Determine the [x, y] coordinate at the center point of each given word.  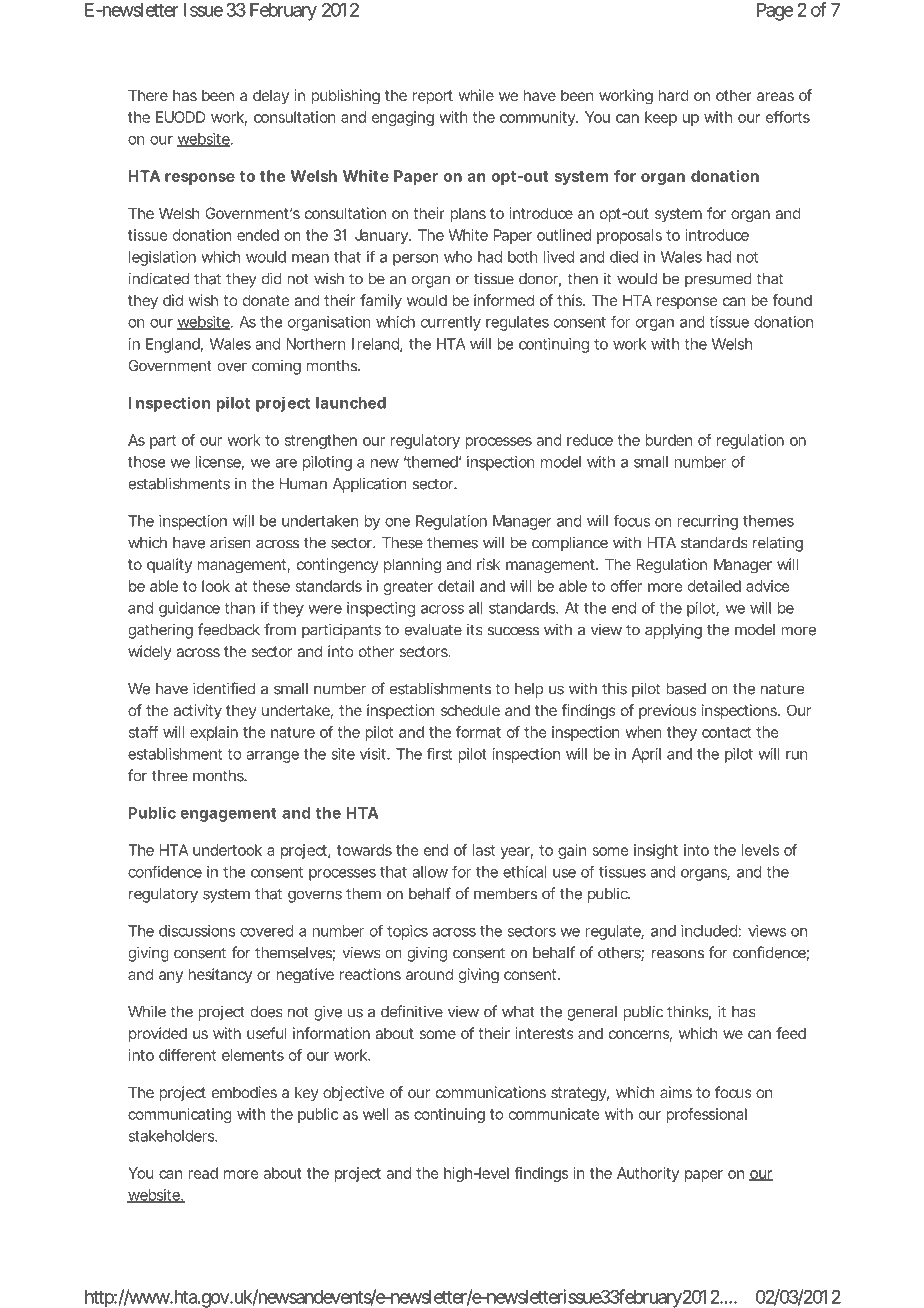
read [203, 1173]
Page [775, 12]
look [216, 586]
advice [768, 586]
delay [271, 96]
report [433, 97]
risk [488, 564]
